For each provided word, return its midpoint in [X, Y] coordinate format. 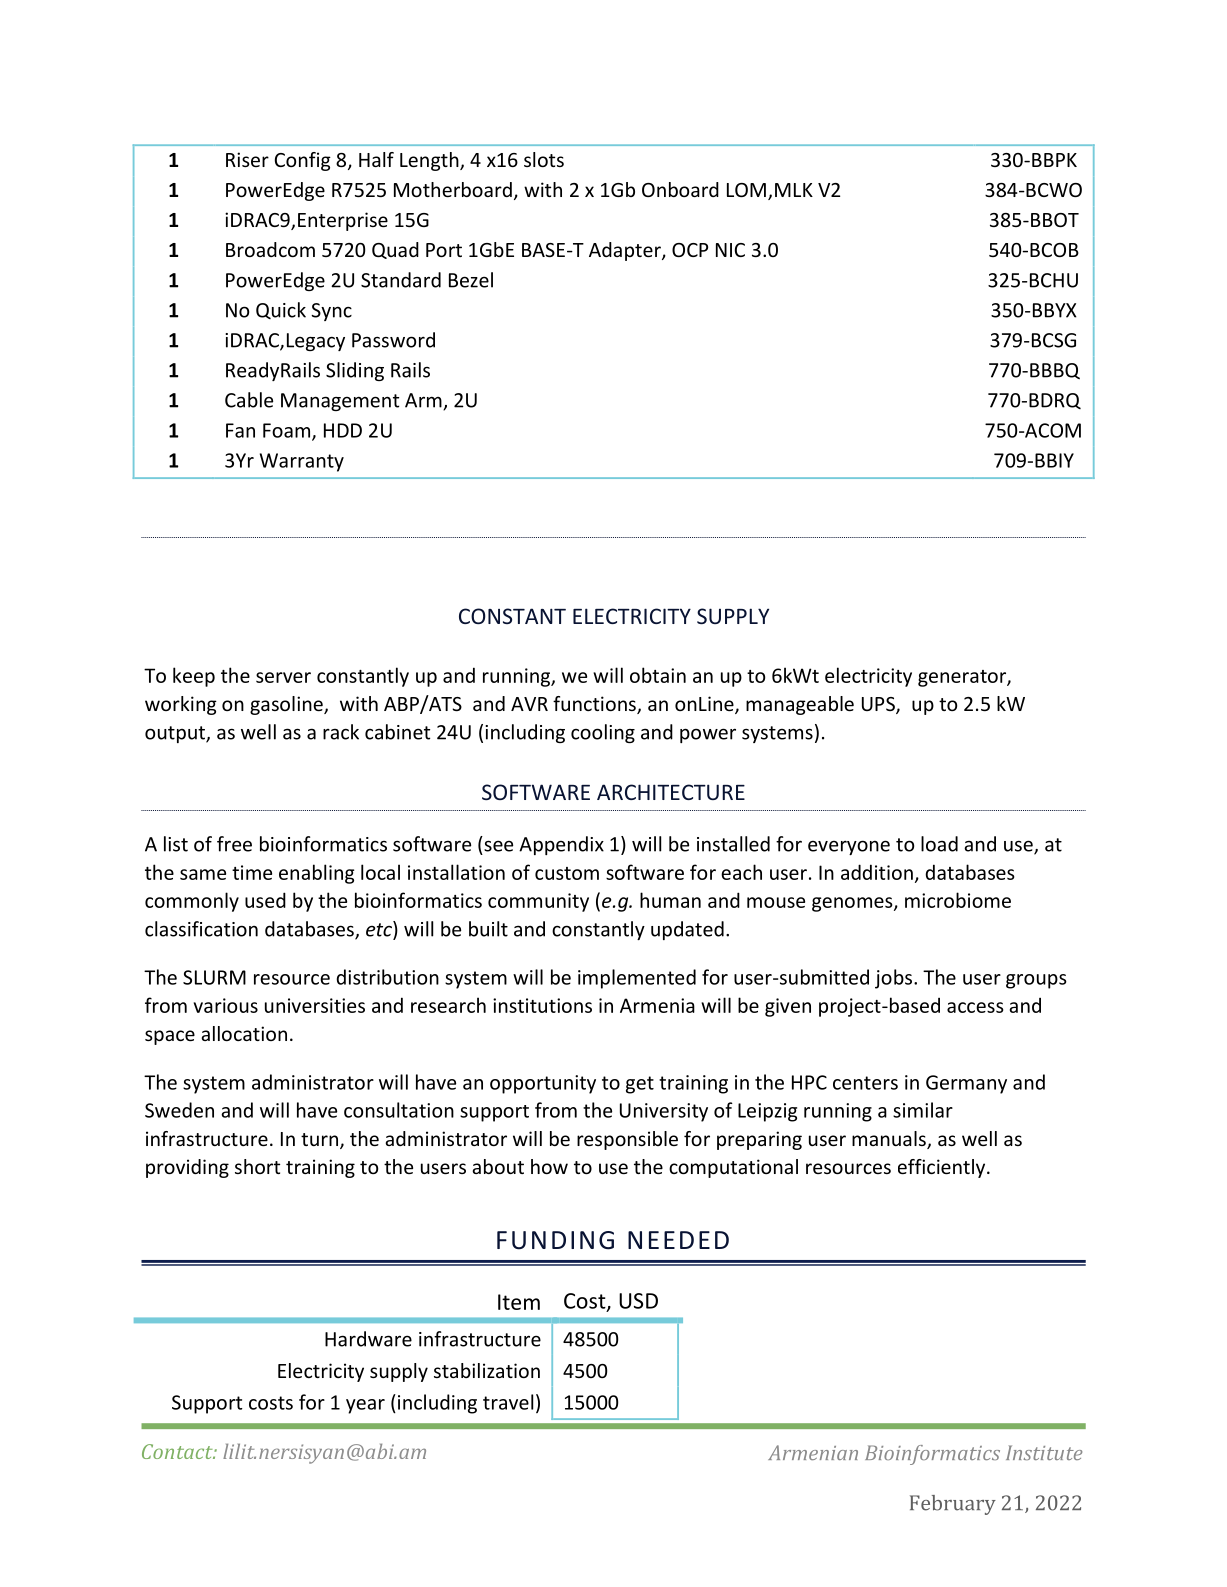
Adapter [626, 251]
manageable [800, 705]
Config [303, 161]
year [365, 1406]
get [640, 1085]
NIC [730, 250]
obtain [658, 675]
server [283, 677]
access [975, 1007]
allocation [244, 1033]
